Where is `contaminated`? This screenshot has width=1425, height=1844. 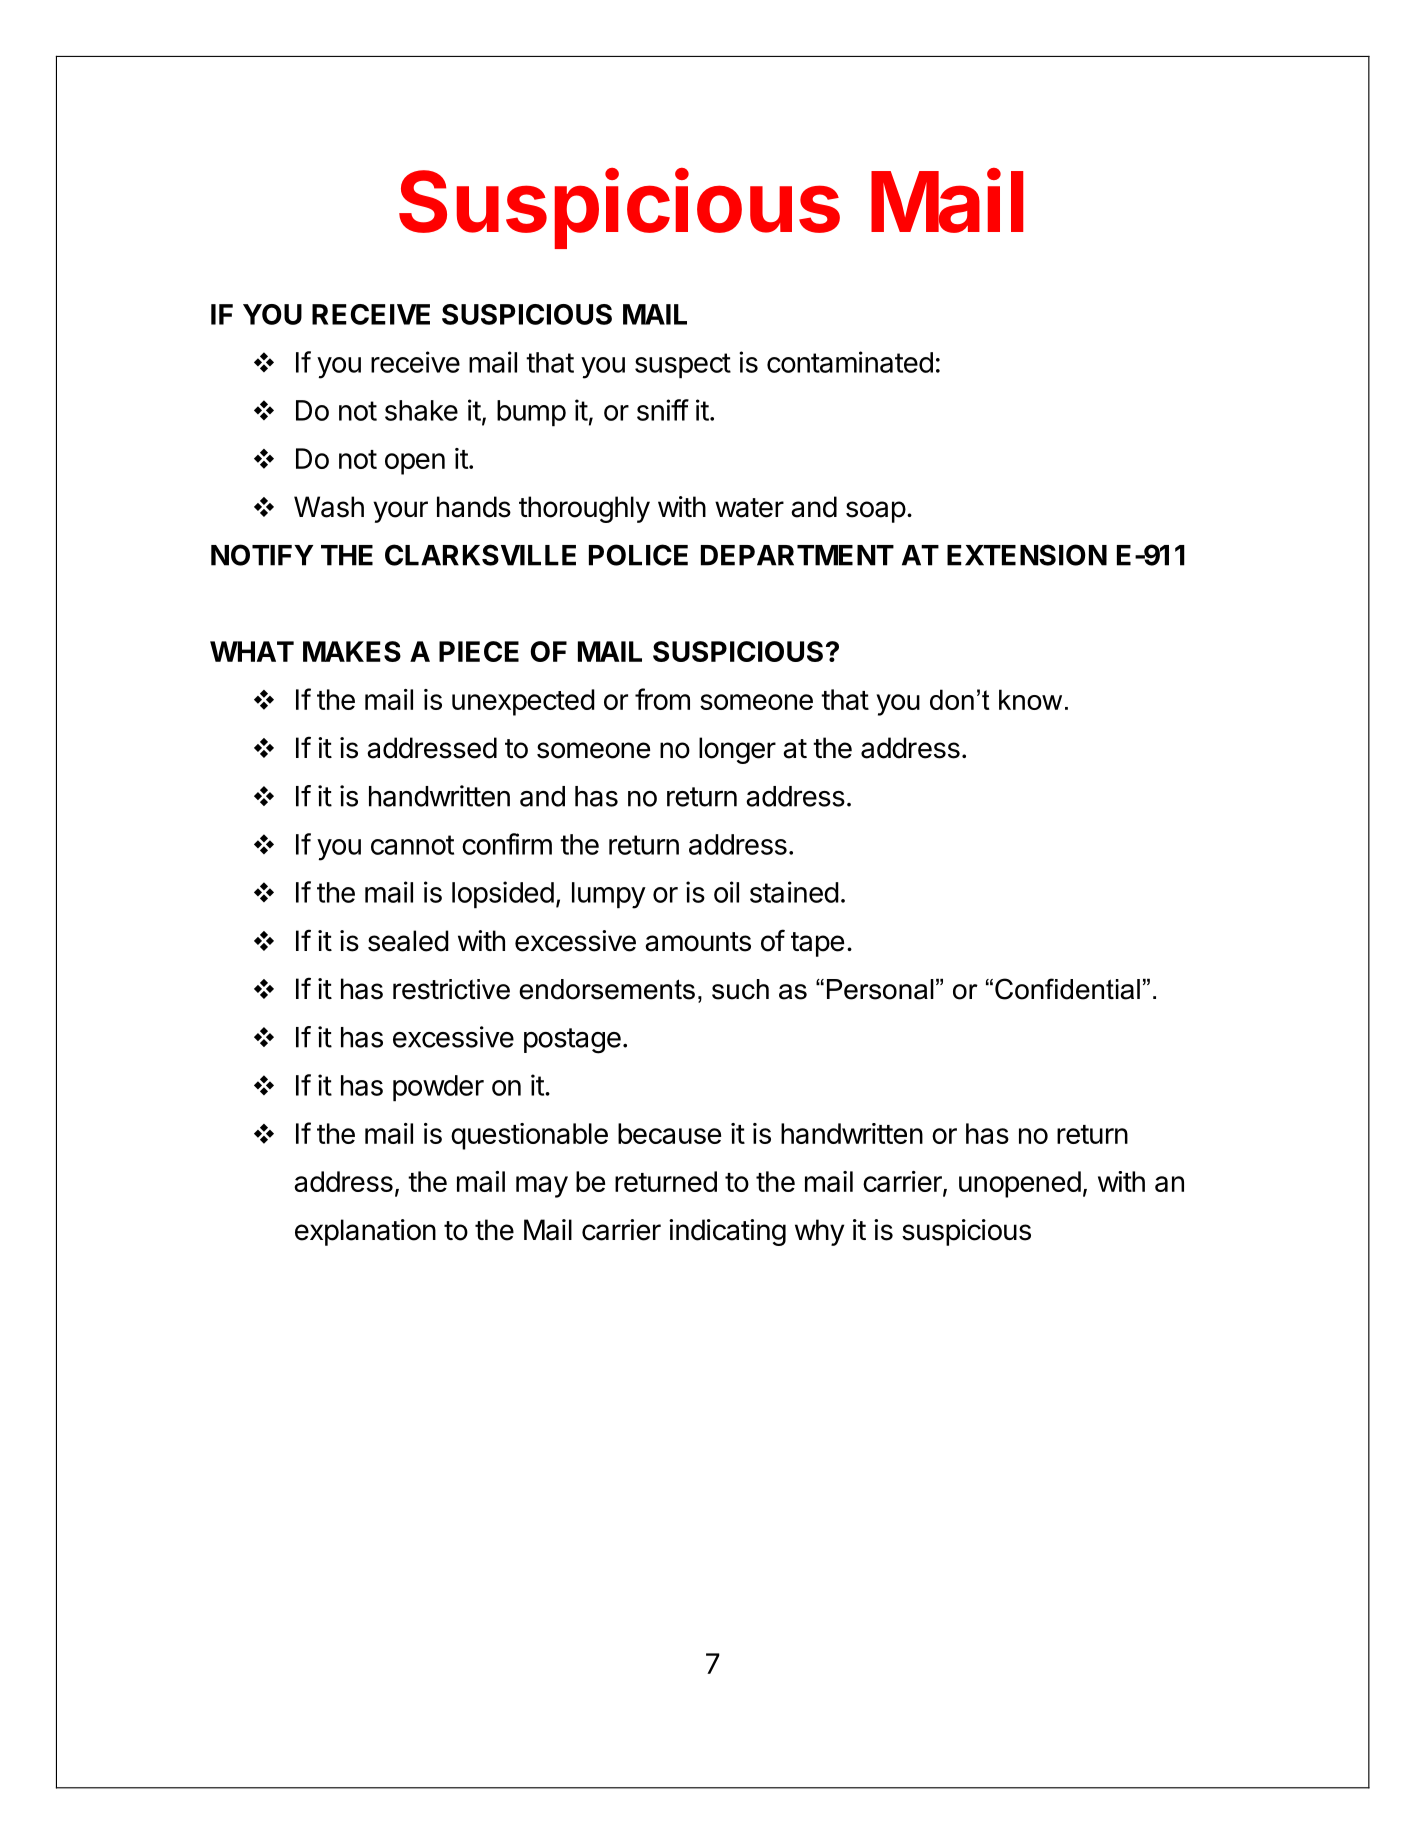 contaminated is located at coordinates (850, 362).
